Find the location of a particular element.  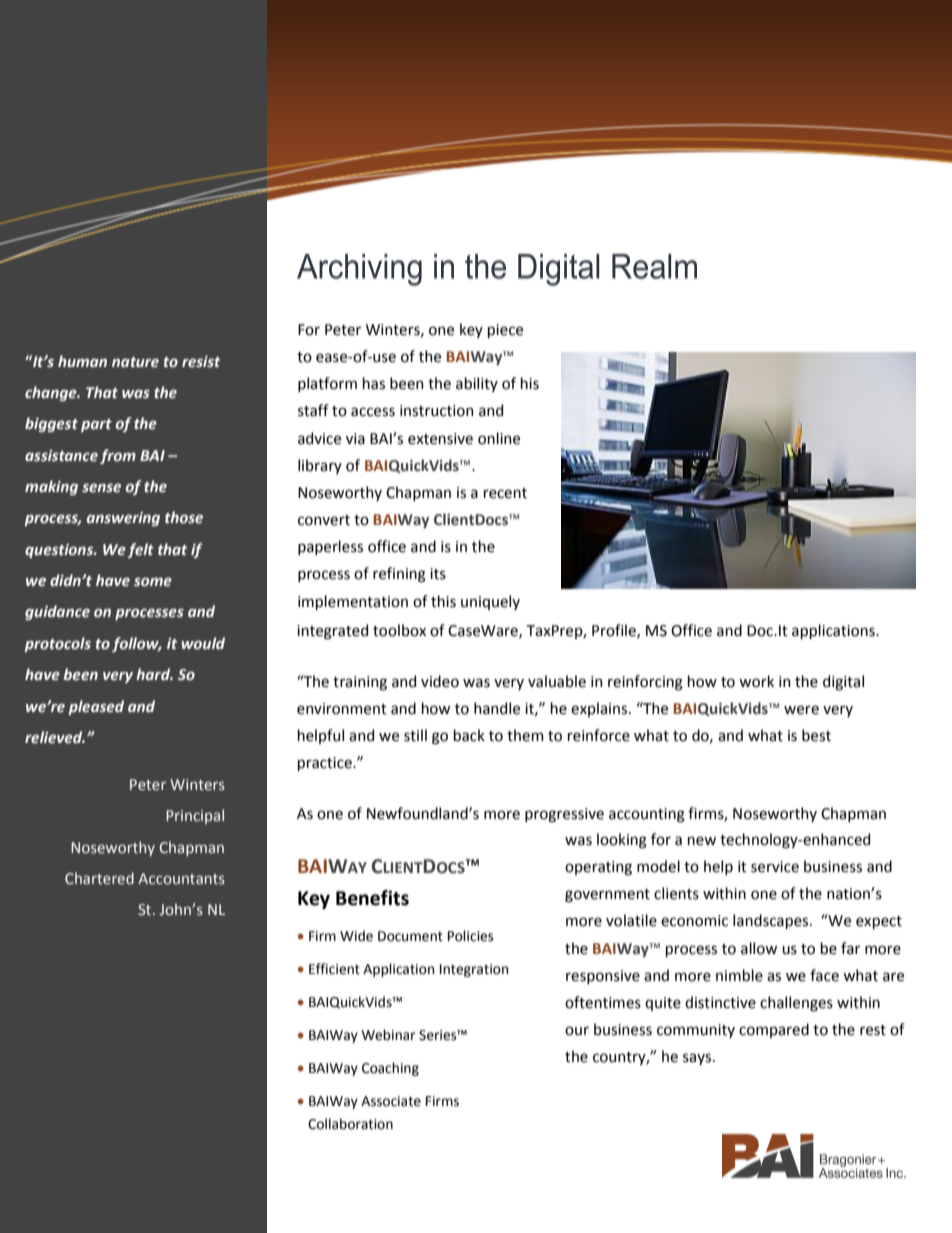

nature is located at coordinates (135, 362).
